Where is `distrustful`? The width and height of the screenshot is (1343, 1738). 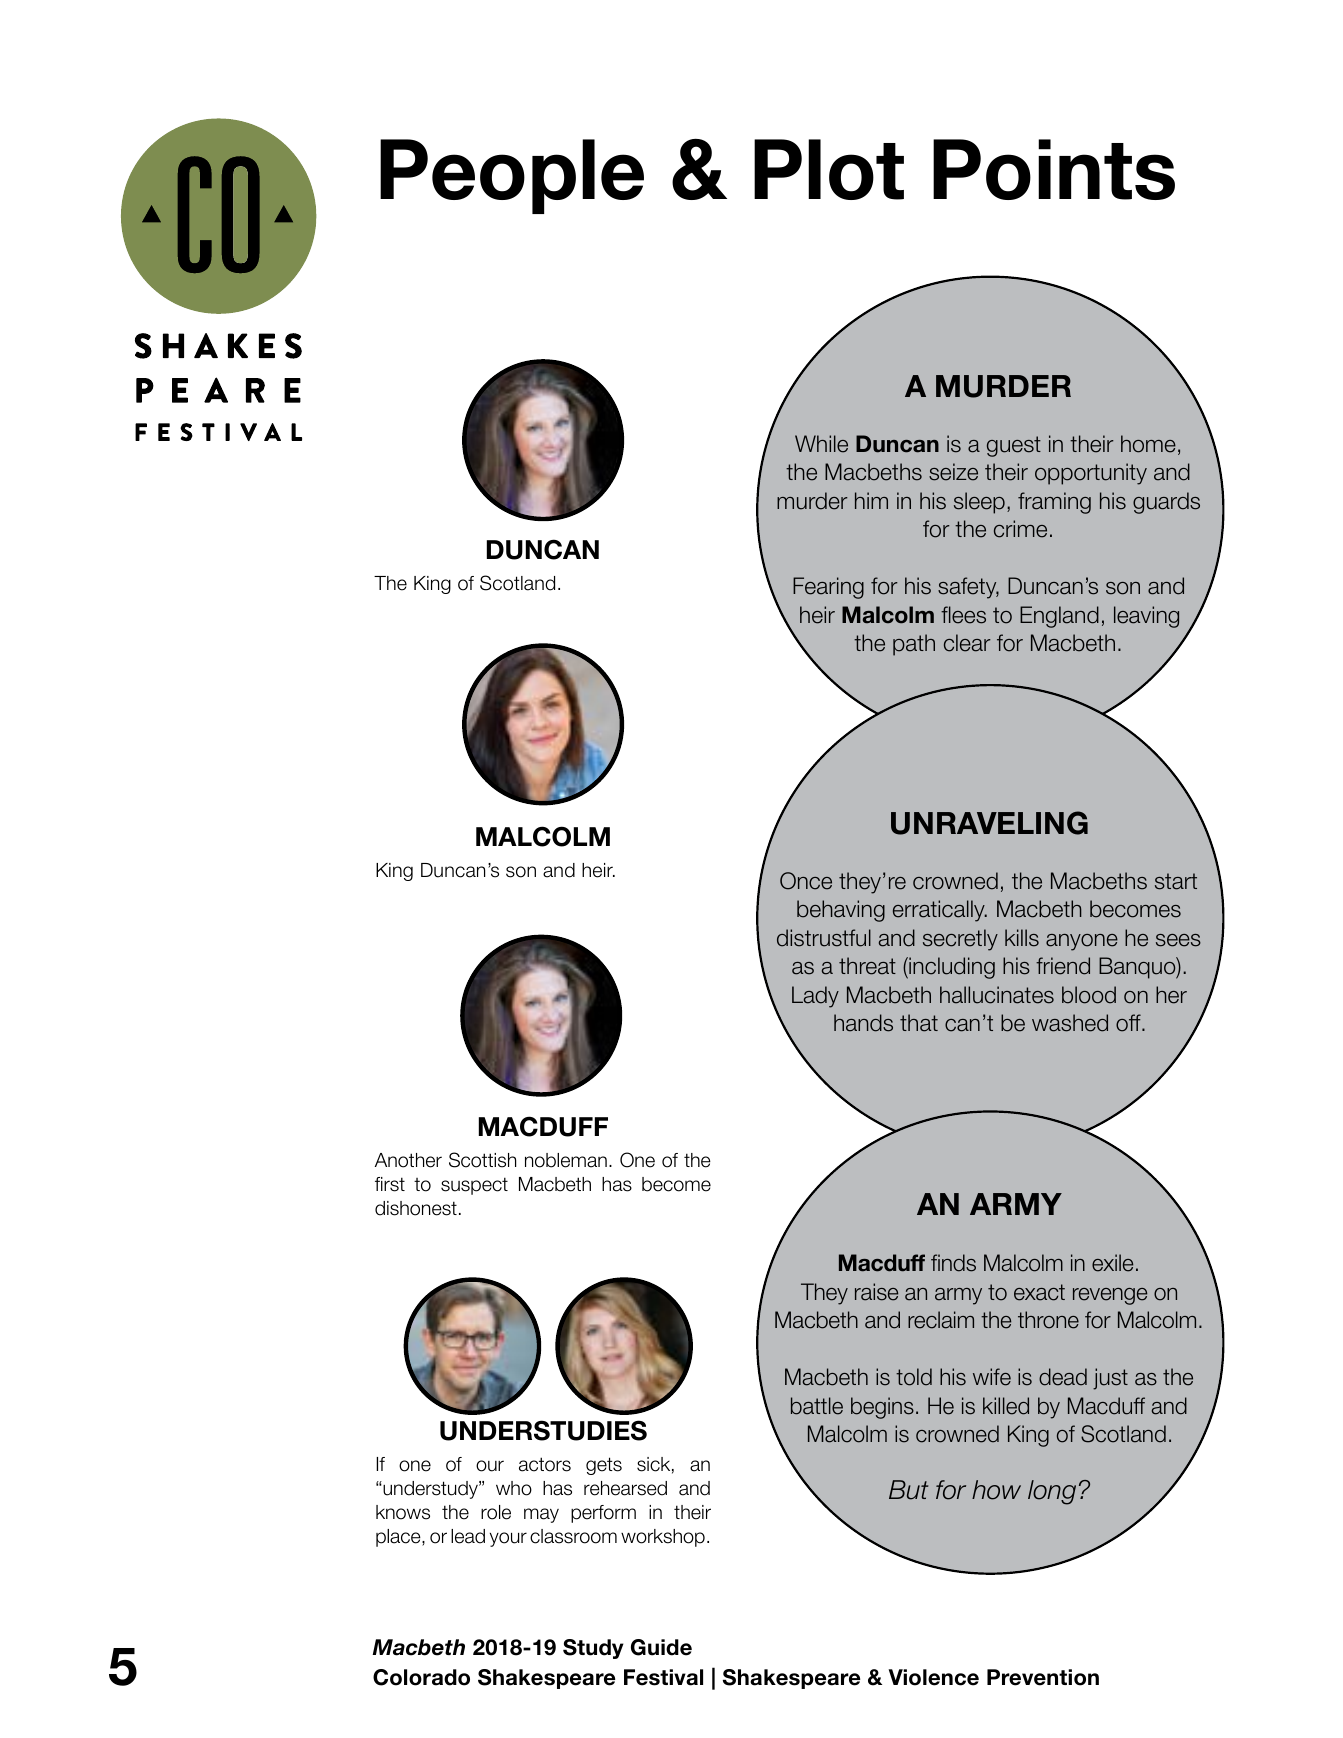 distrustful is located at coordinates (824, 938).
